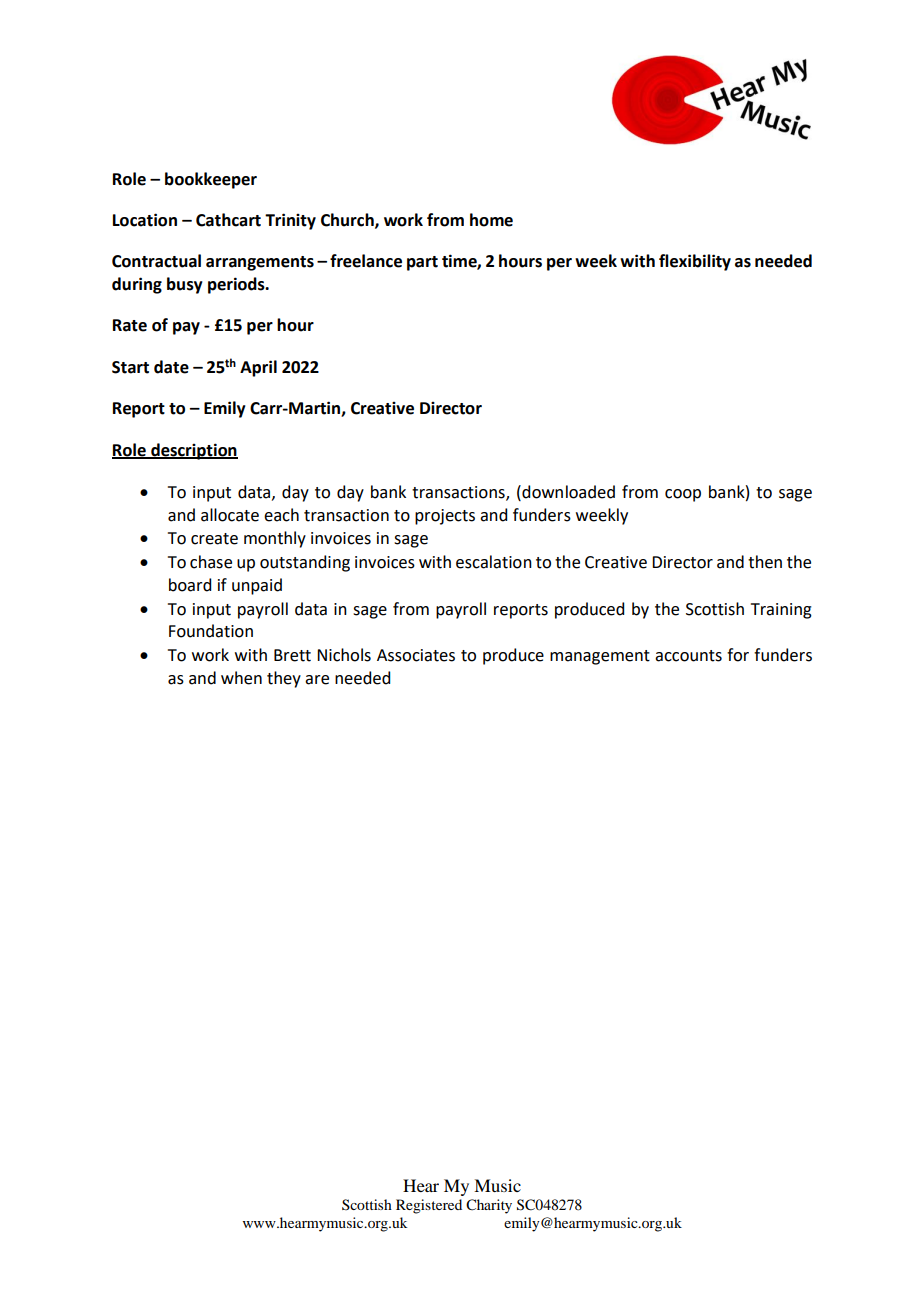 Image resolution: width=924 pixels, height=1308 pixels. I want to click on they, so click(284, 679).
